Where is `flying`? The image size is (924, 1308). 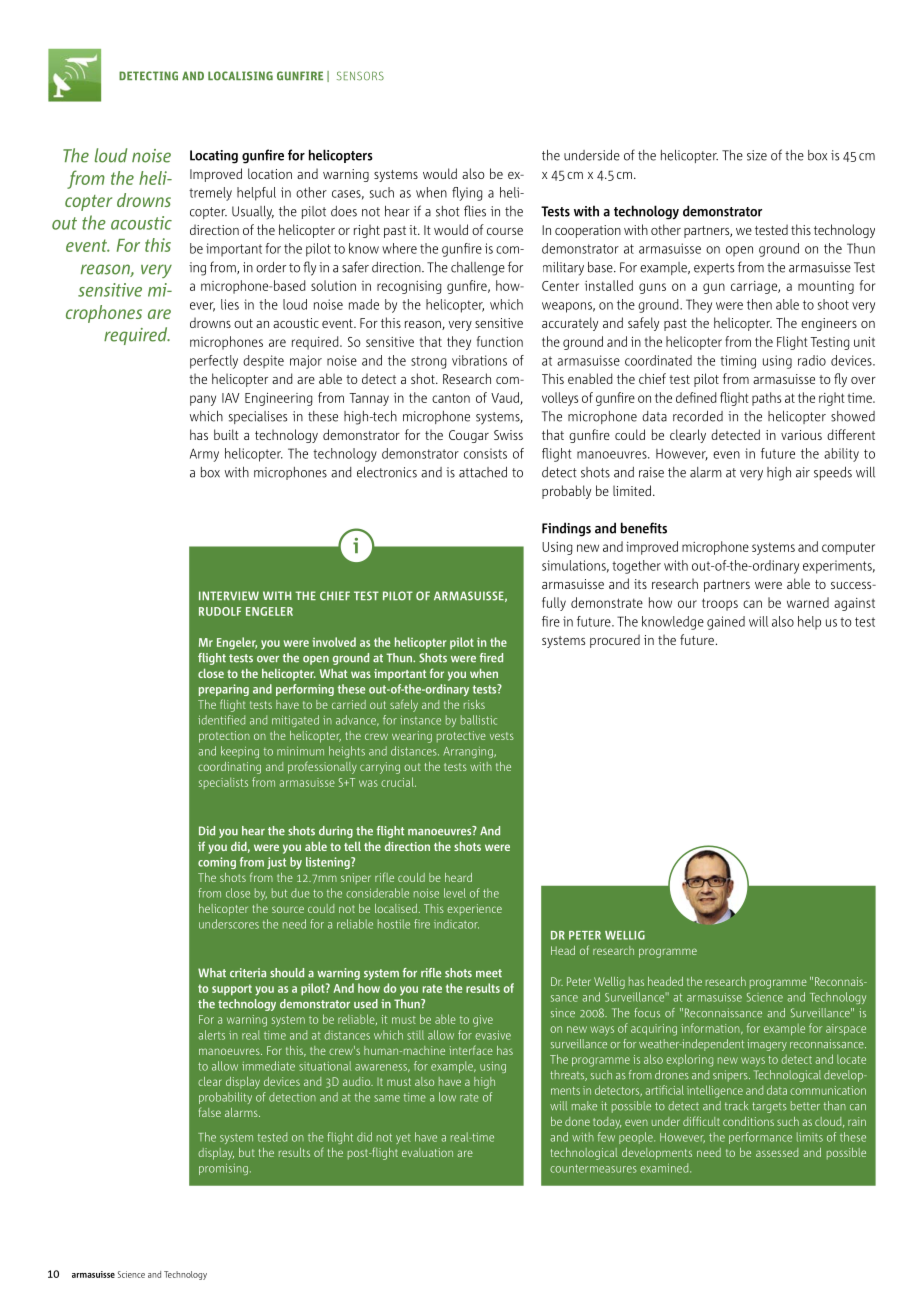
flying is located at coordinates (467, 194).
